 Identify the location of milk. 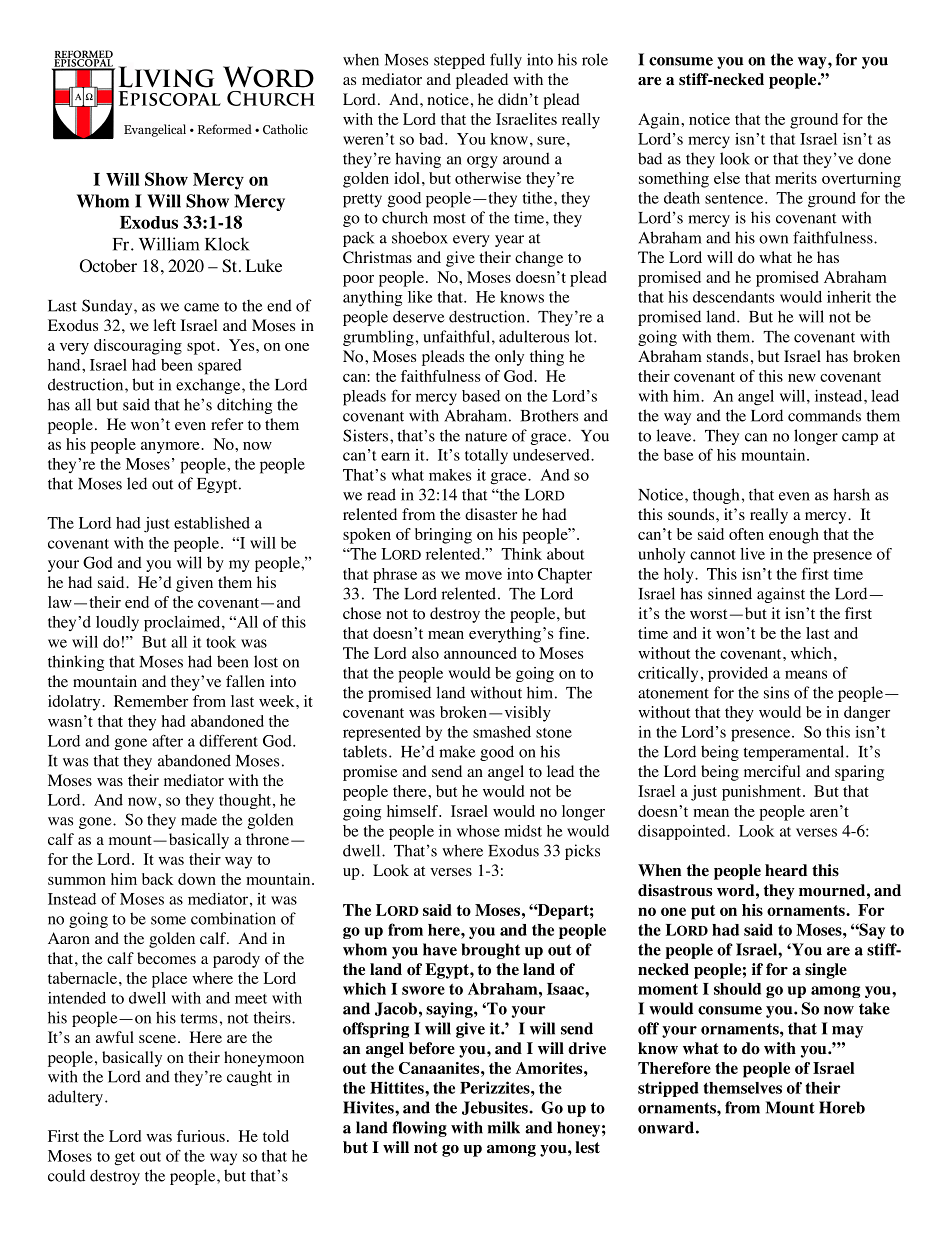
(503, 1127).
